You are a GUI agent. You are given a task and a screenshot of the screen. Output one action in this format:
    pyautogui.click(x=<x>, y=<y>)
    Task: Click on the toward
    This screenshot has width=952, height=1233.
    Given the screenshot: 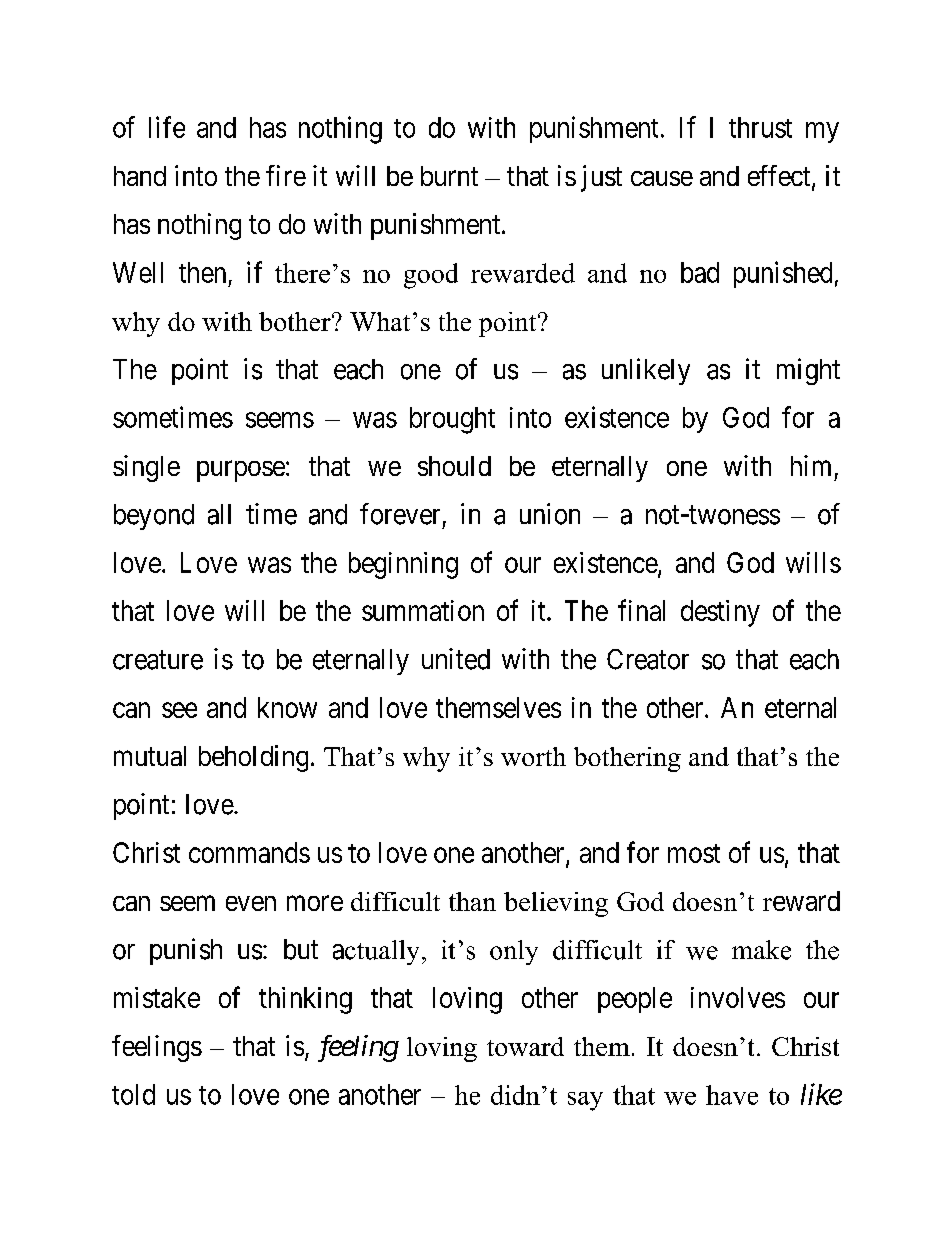 What is the action you would take?
    pyautogui.click(x=525, y=1046)
